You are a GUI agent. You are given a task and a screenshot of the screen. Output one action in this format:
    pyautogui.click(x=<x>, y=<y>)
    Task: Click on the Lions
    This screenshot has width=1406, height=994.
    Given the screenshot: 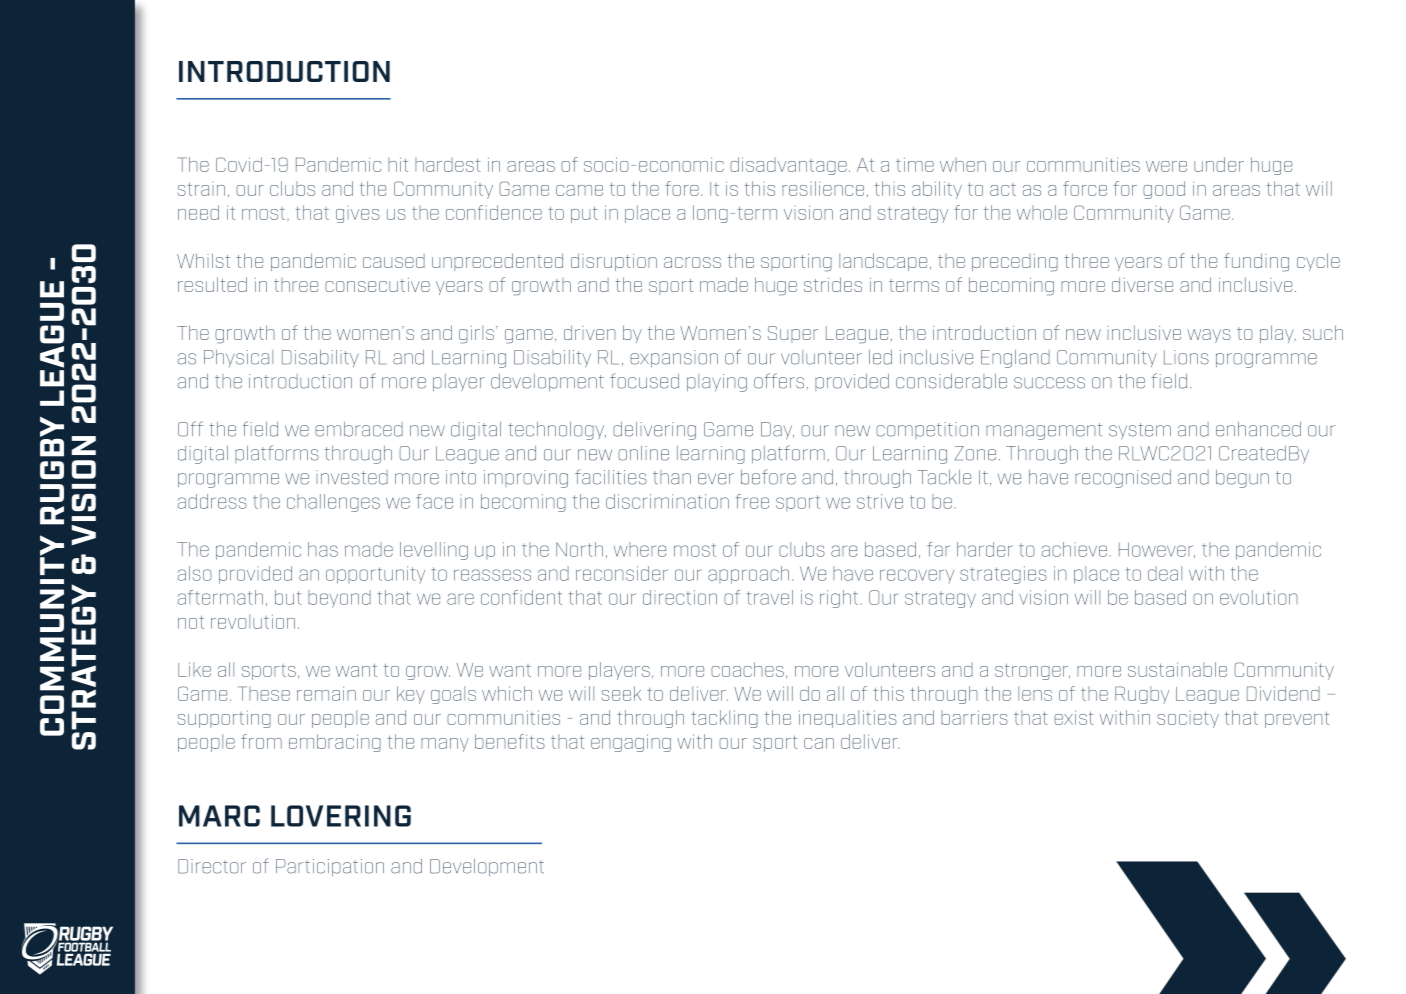 What is the action you would take?
    pyautogui.click(x=1186, y=357)
